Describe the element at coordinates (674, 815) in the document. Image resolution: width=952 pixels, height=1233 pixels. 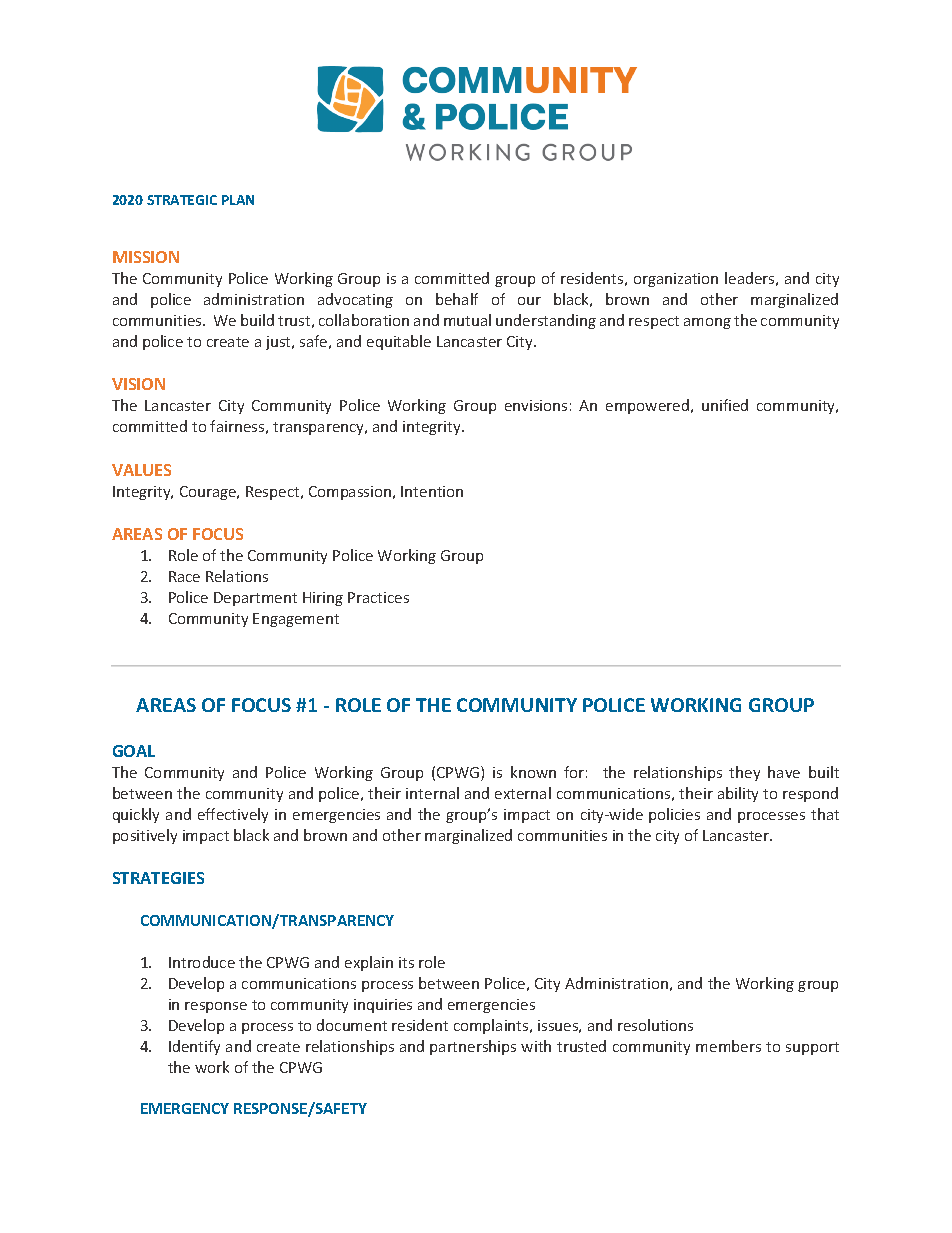
I see `policies` at that location.
